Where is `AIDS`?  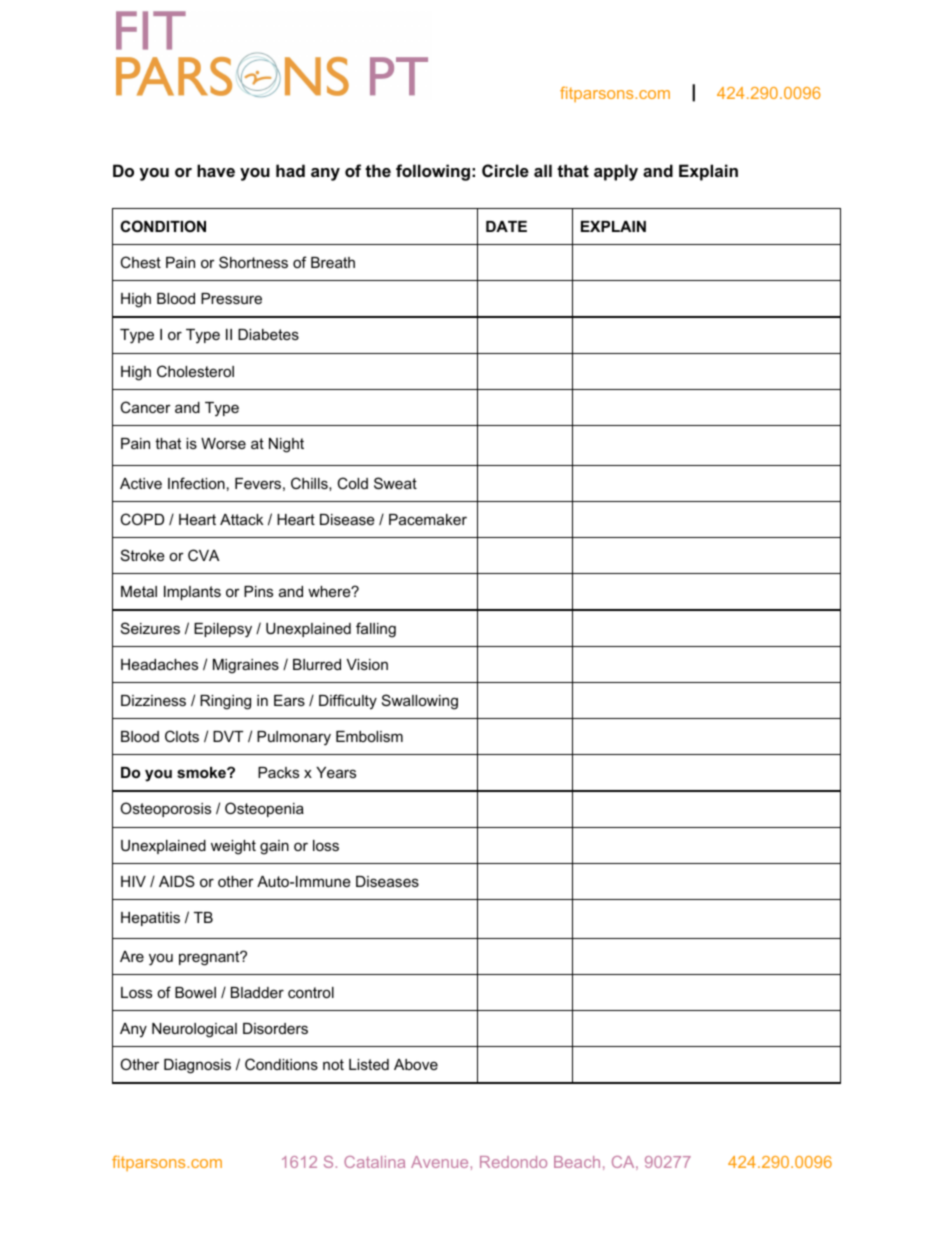 AIDS is located at coordinates (177, 881).
